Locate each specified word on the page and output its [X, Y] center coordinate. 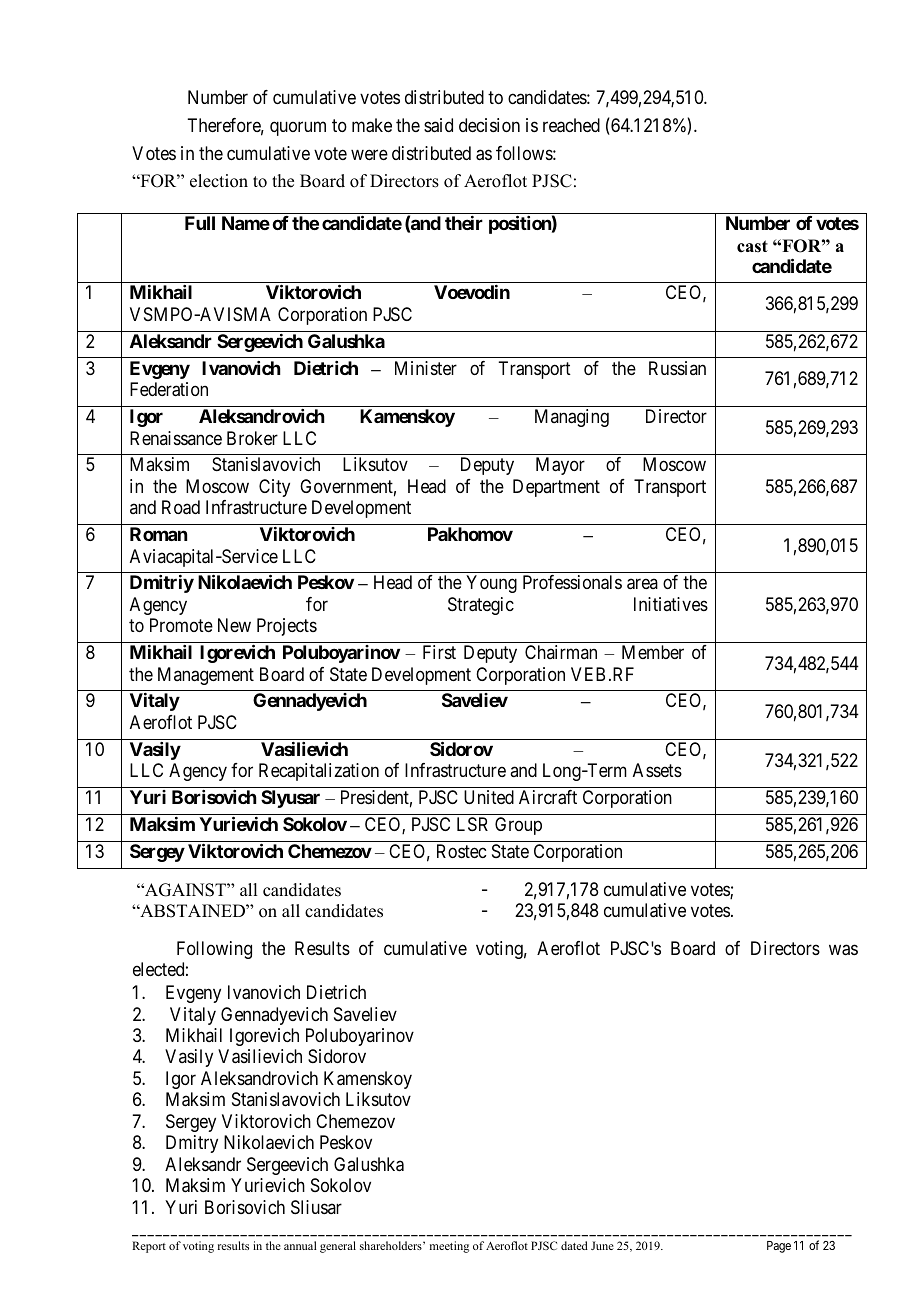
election [219, 181]
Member [653, 652]
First [439, 652]
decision [489, 125]
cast [752, 246]
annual [300, 1245]
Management [206, 676]
